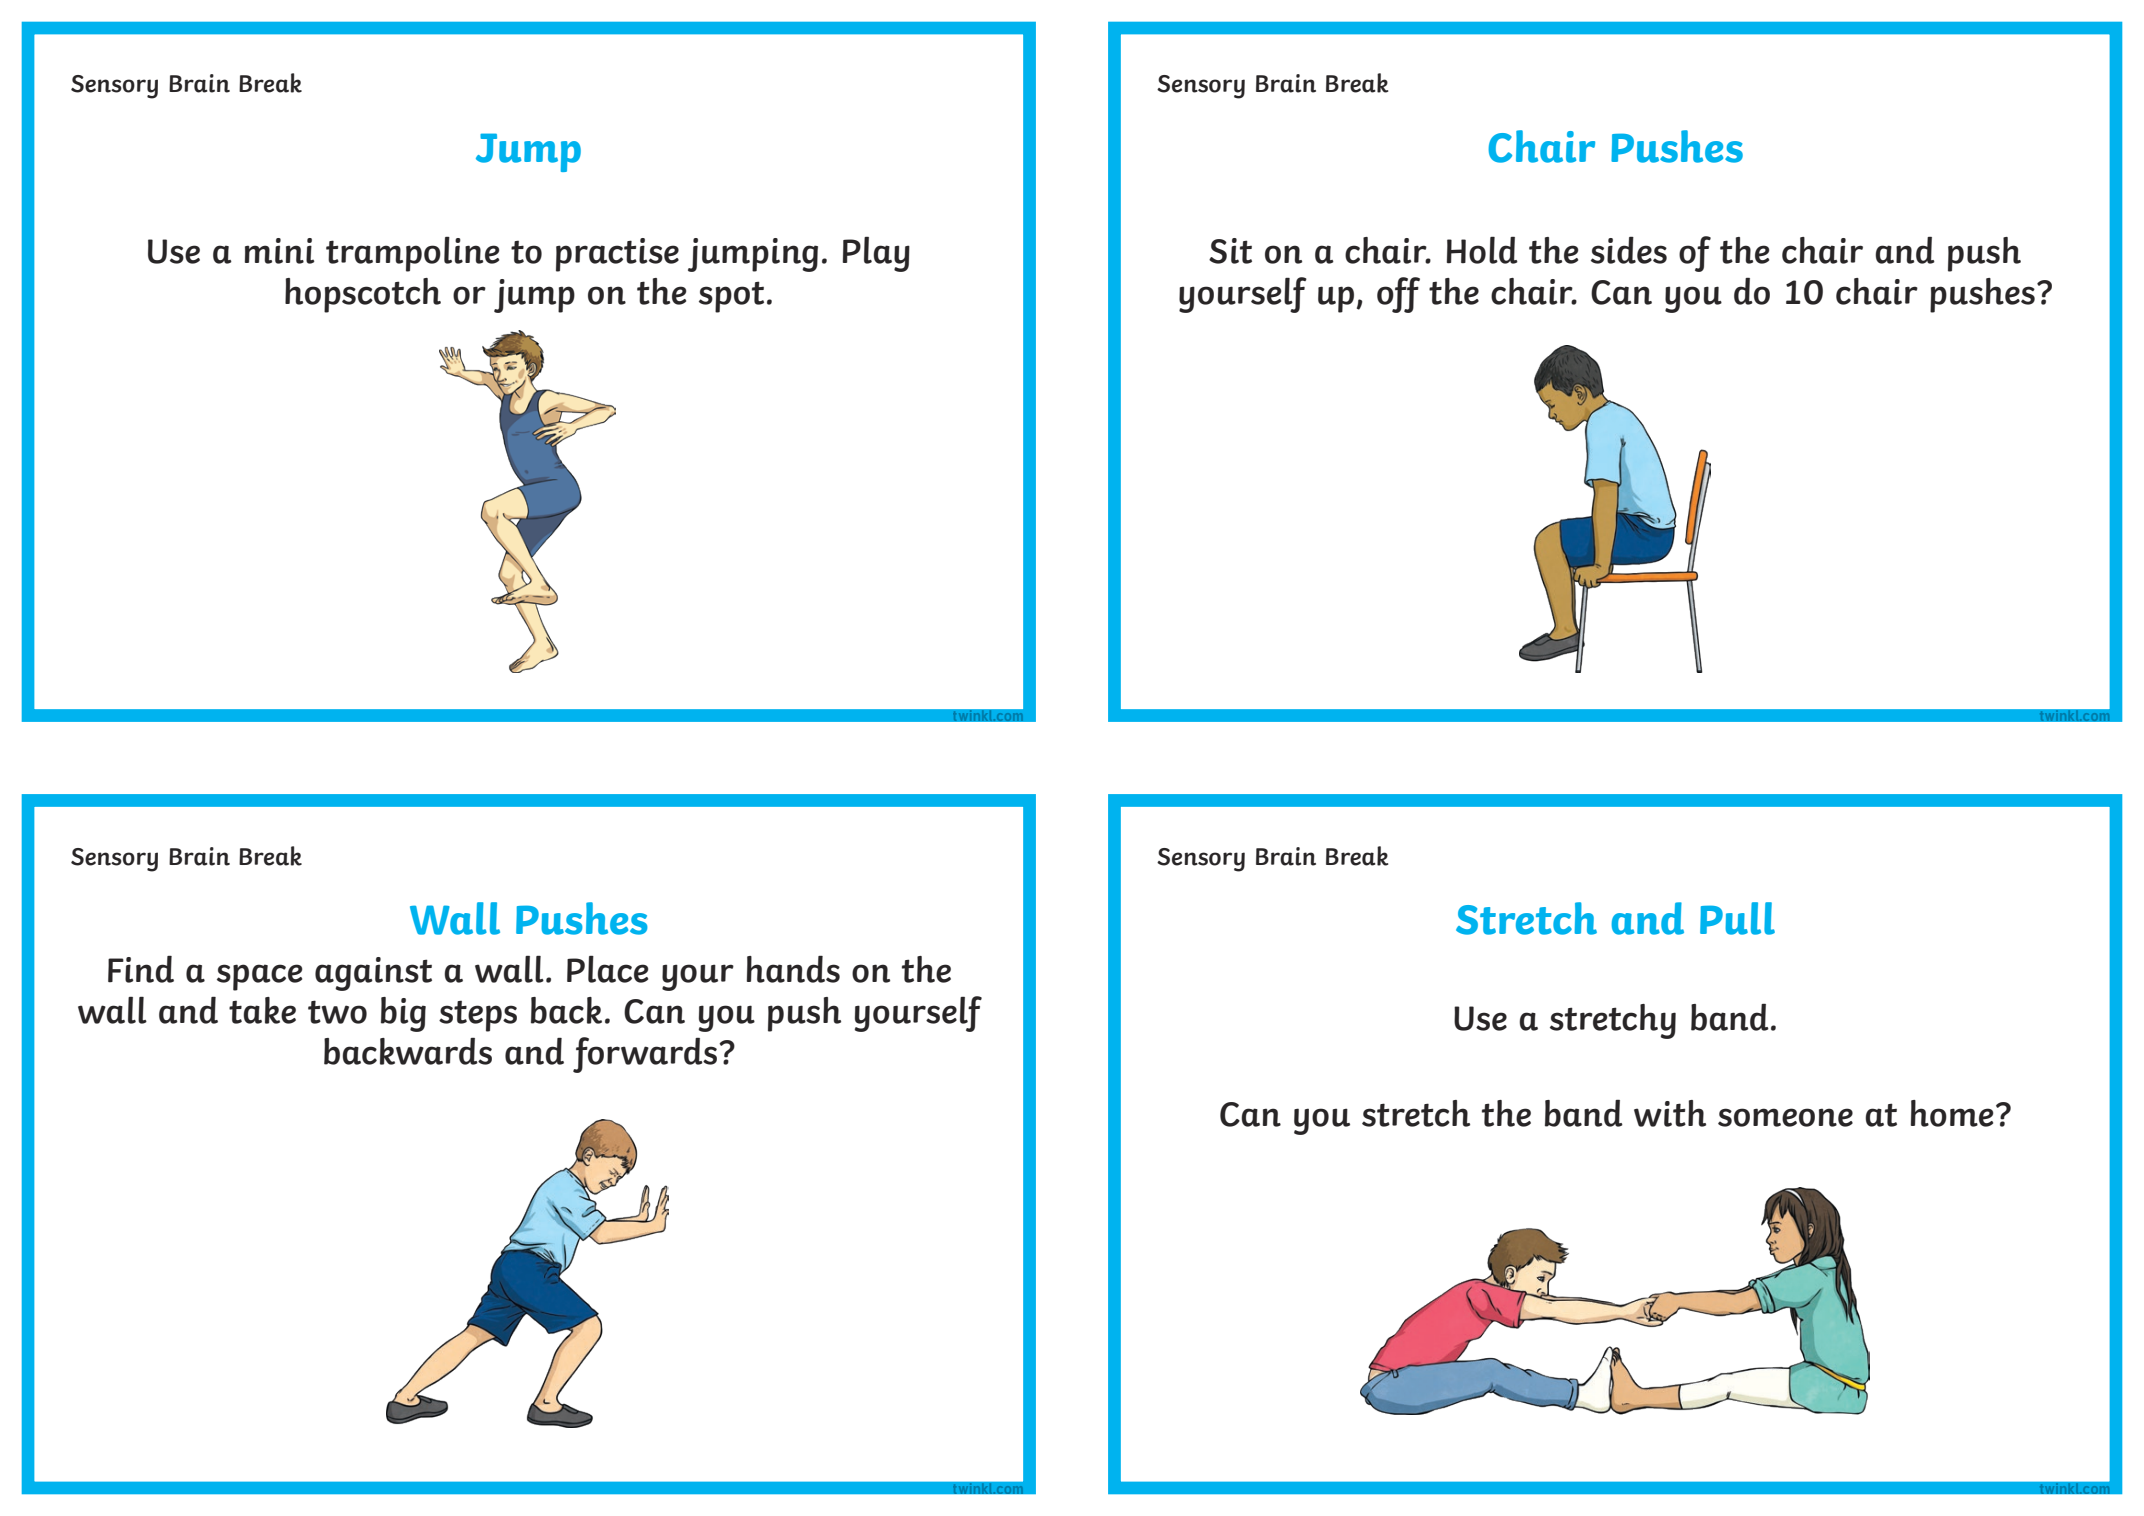 Image resolution: width=2144 pixels, height=1516 pixels. What do you see at coordinates (646, 1055) in the page?
I see `forwards` at bounding box center [646, 1055].
